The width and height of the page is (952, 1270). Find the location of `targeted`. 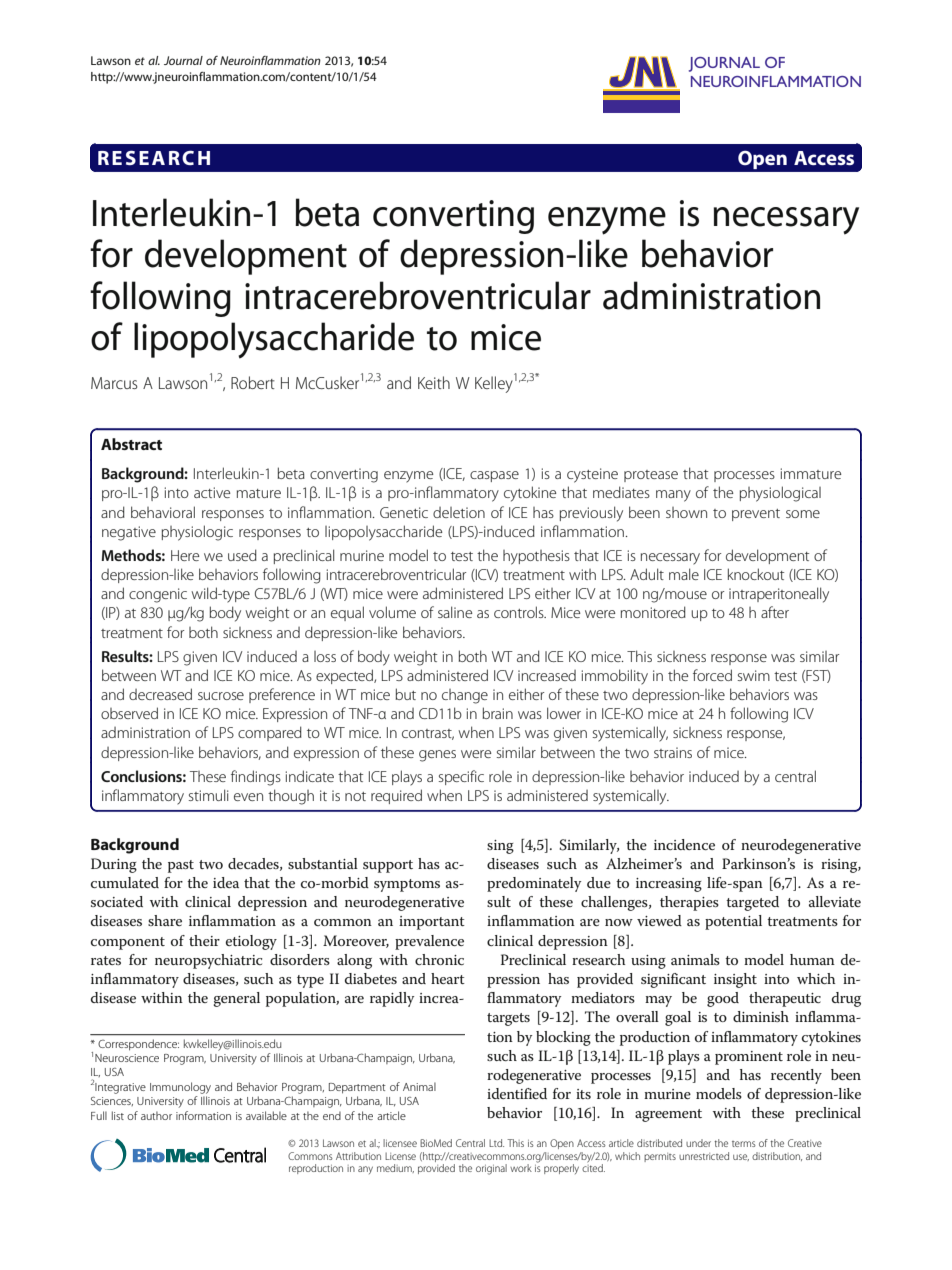

targeted is located at coordinates (752, 903).
